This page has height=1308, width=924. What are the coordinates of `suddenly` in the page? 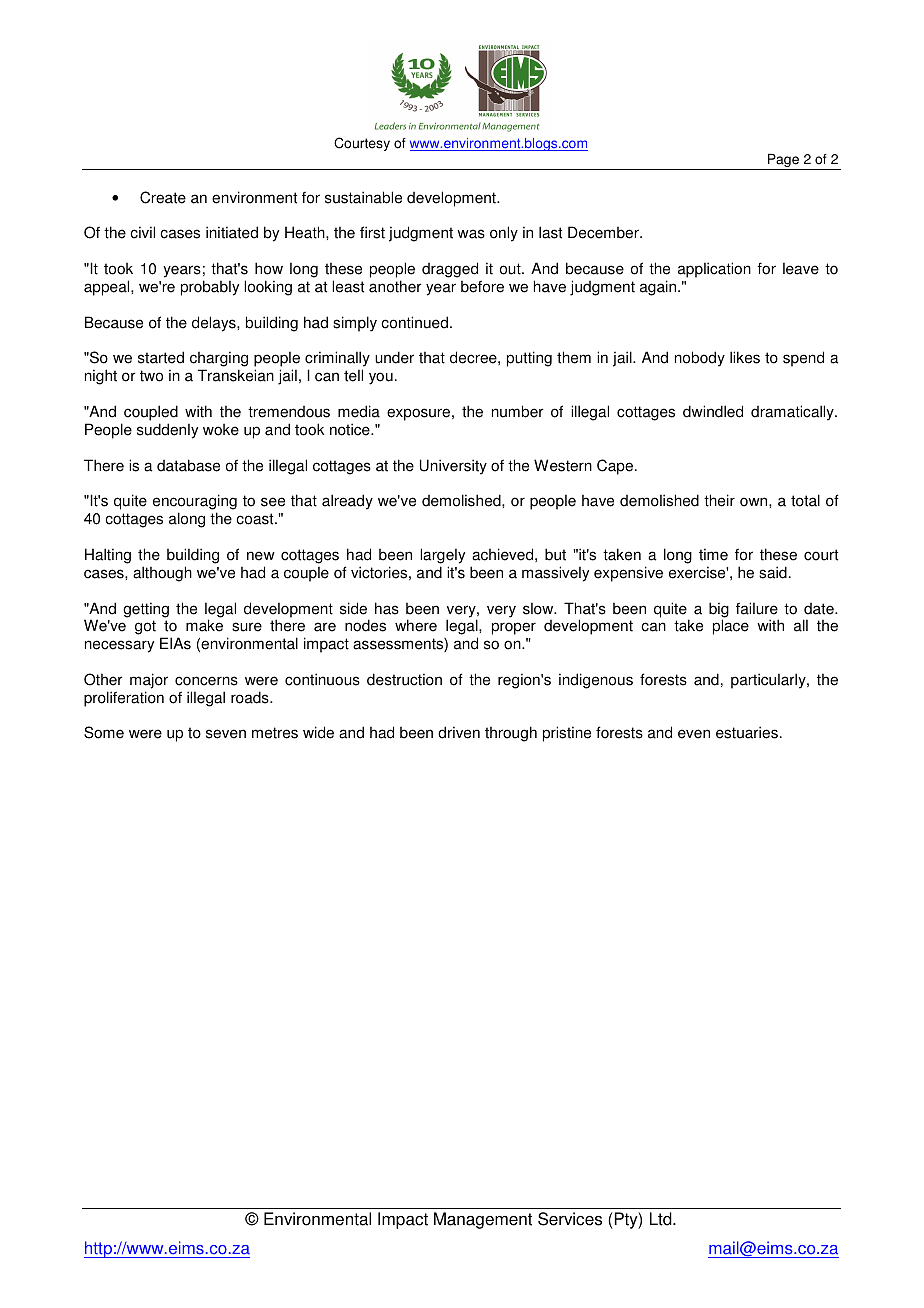 It's located at (167, 431).
